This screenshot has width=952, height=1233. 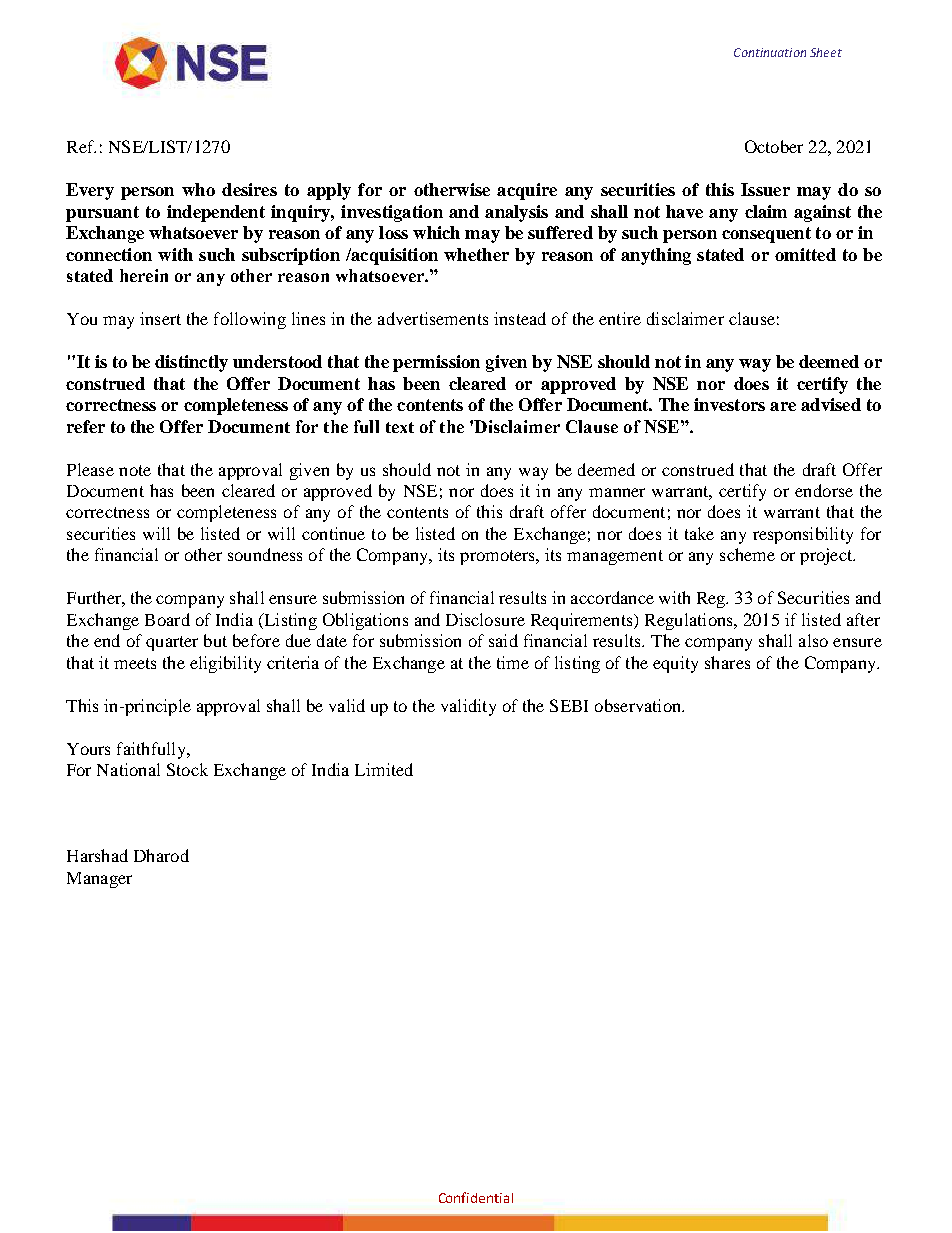 I want to click on acquire, so click(x=527, y=191).
